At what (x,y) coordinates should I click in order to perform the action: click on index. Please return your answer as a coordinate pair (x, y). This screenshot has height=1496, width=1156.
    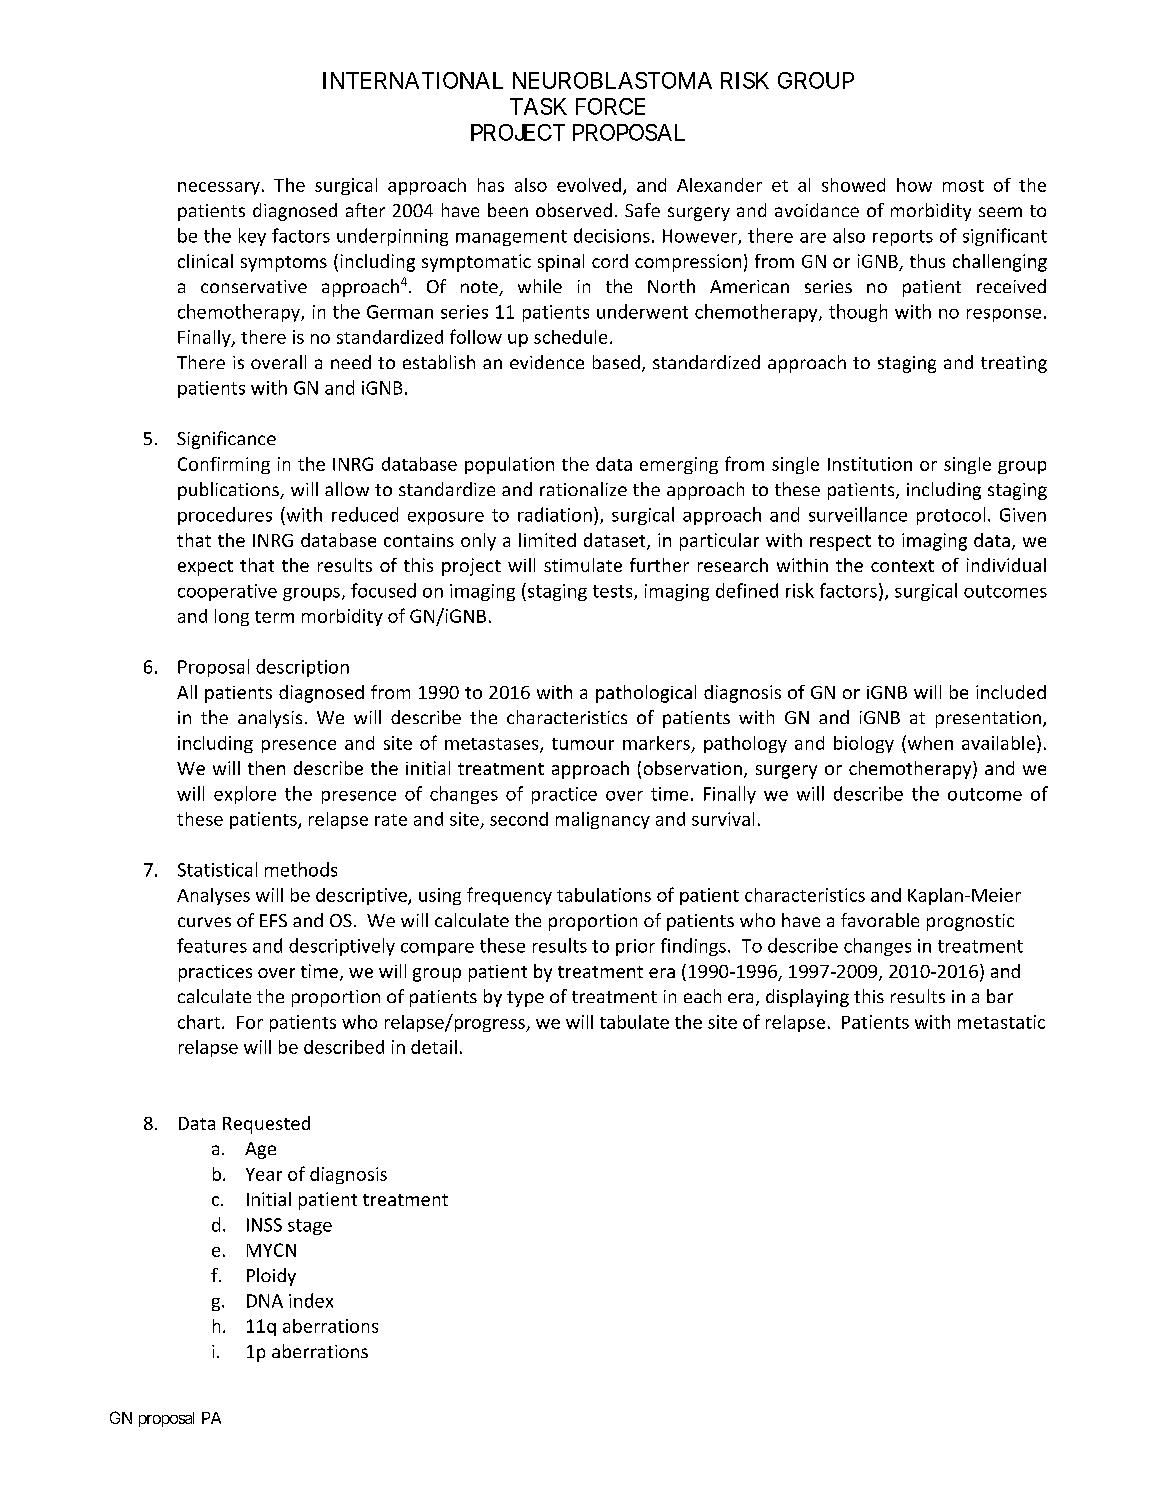
    Looking at the image, I should click on (311, 1300).
